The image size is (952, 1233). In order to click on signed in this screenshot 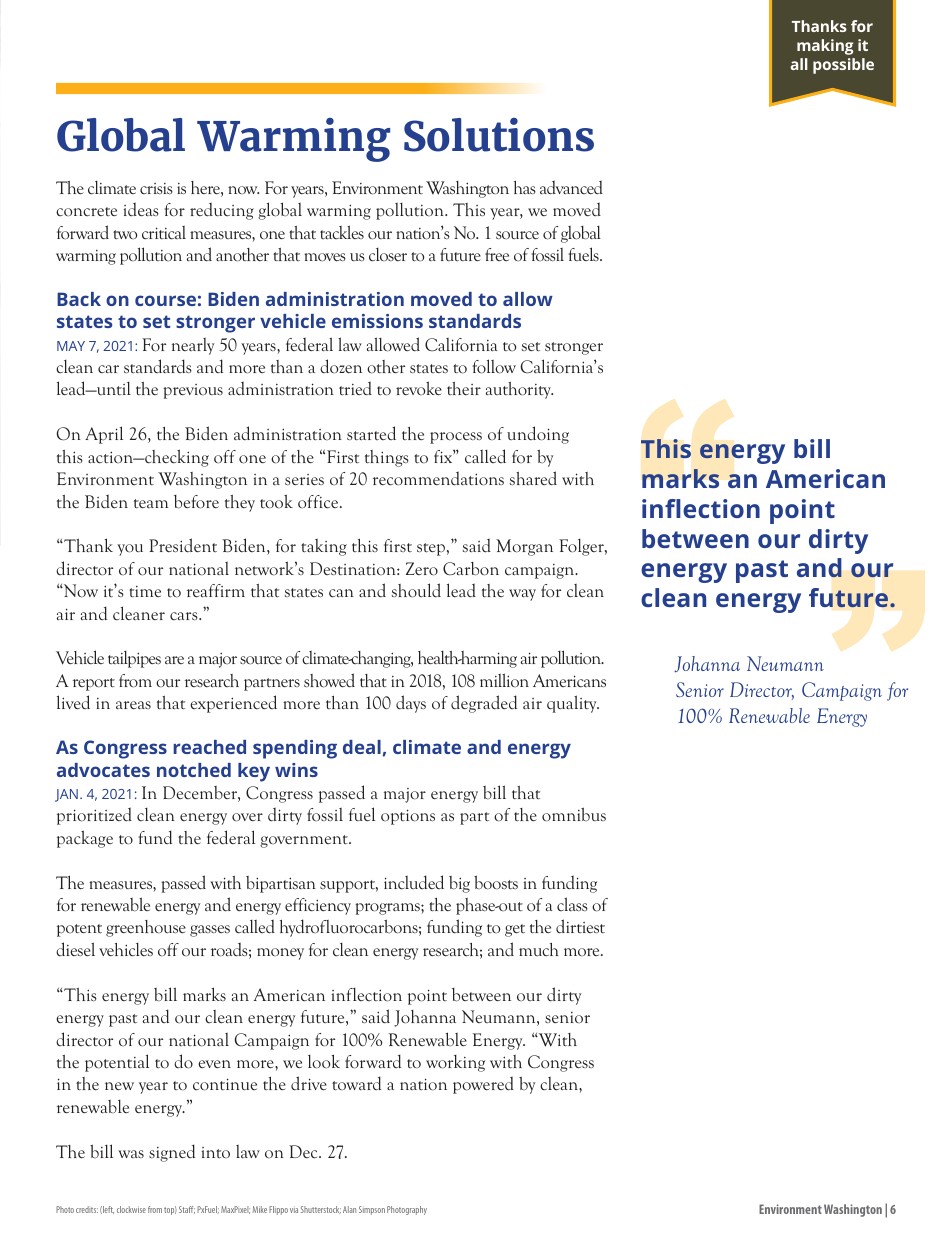, I will do `click(172, 1153)`.
